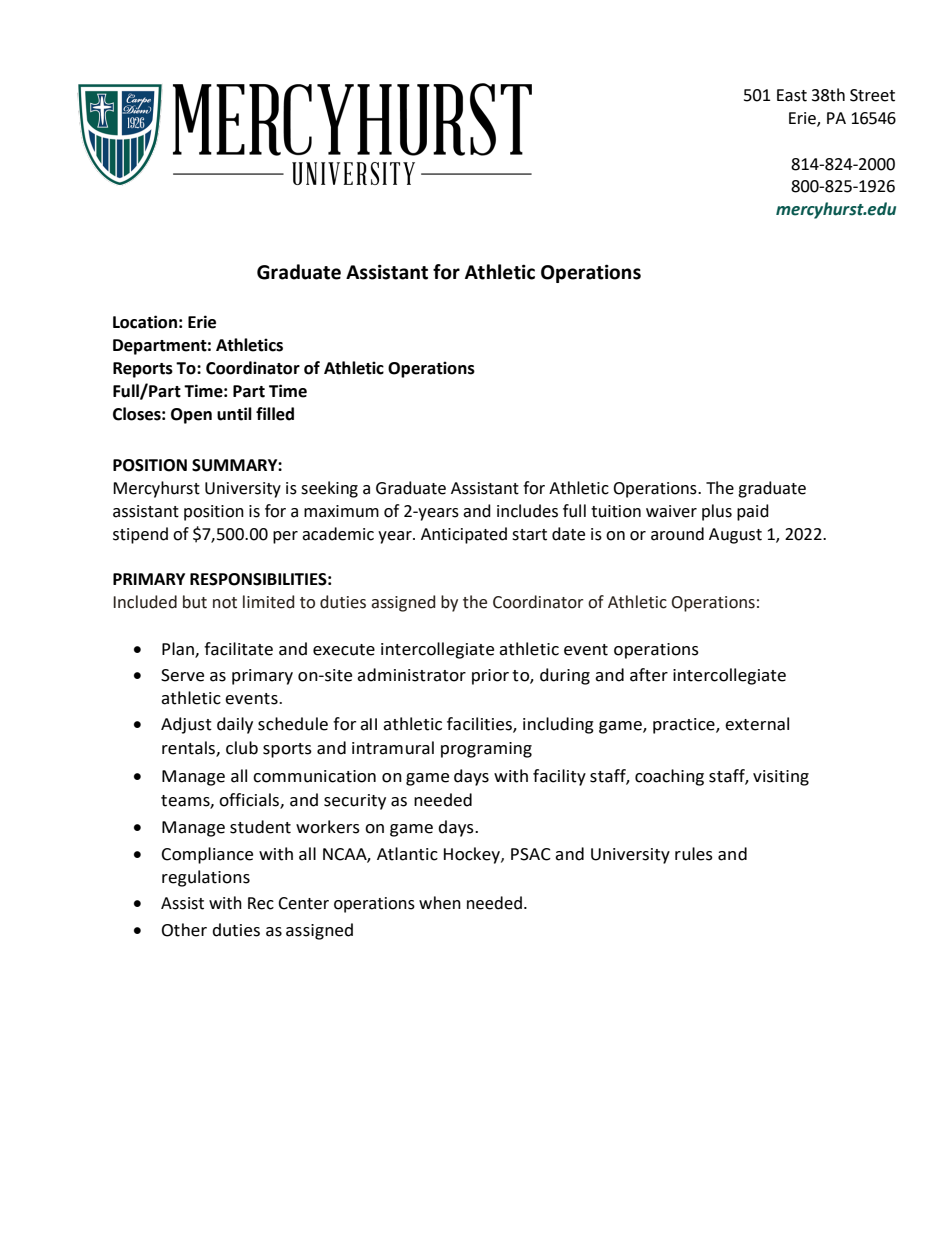  What do you see at coordinates (753, 512) in the screenshot?
I see `paid` at bounding box center [753, 512].
